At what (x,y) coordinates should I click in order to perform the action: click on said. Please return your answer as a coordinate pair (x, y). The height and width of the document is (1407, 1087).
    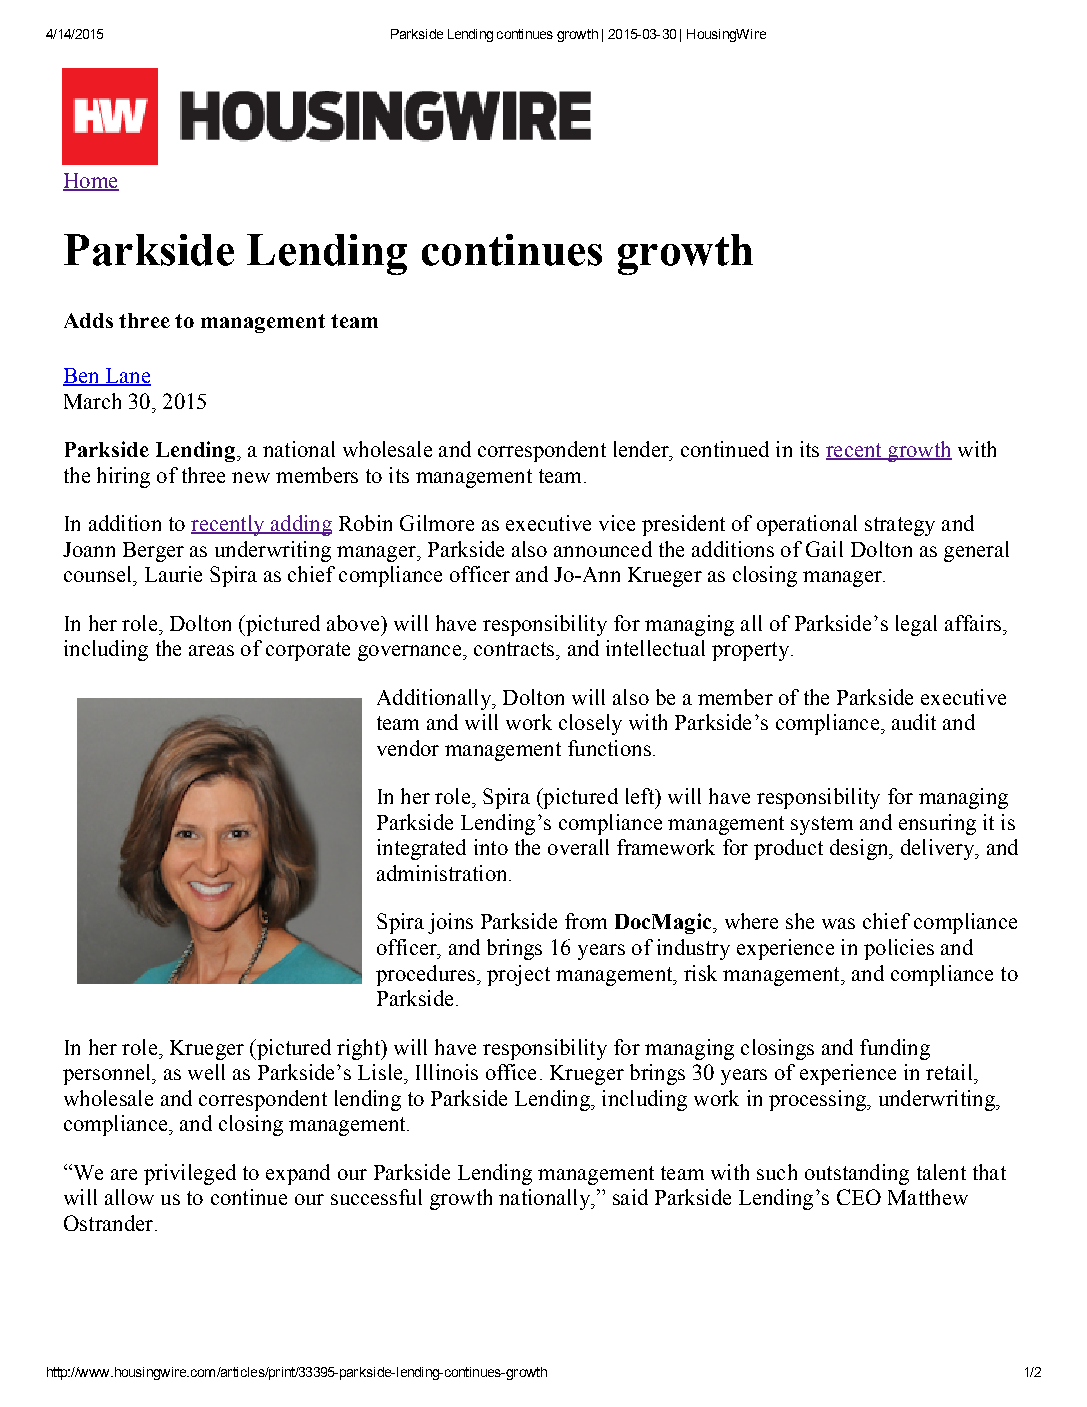
    Looking at the image, I should click on (630, 1197).
